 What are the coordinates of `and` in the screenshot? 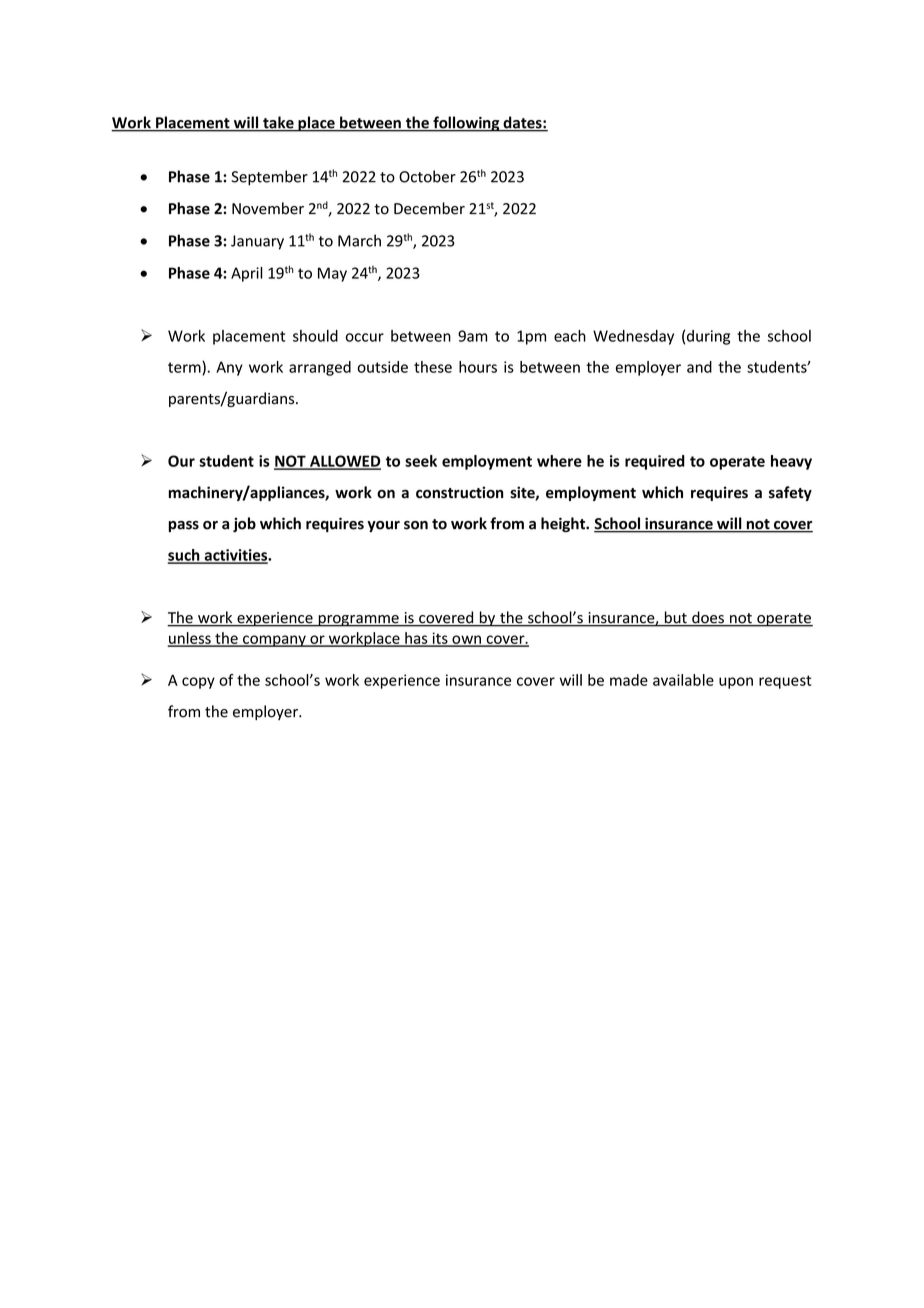 It's located at (699, 367).
